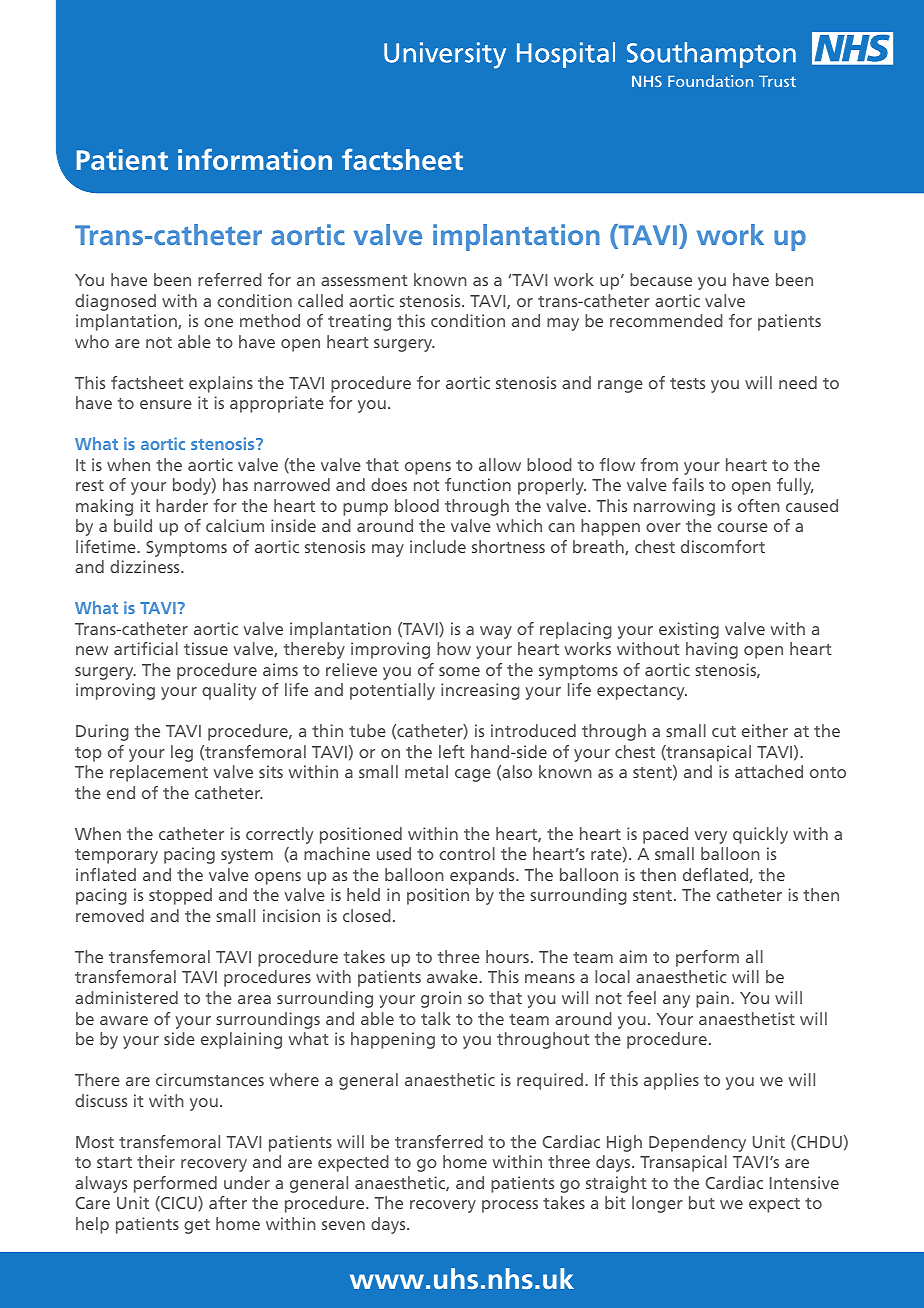 The width and height of the screenshot is (924, 1308). What do you see at coordinates (255, 159) in the screenshot?
I see `information` at bounding box center [255, 159].
